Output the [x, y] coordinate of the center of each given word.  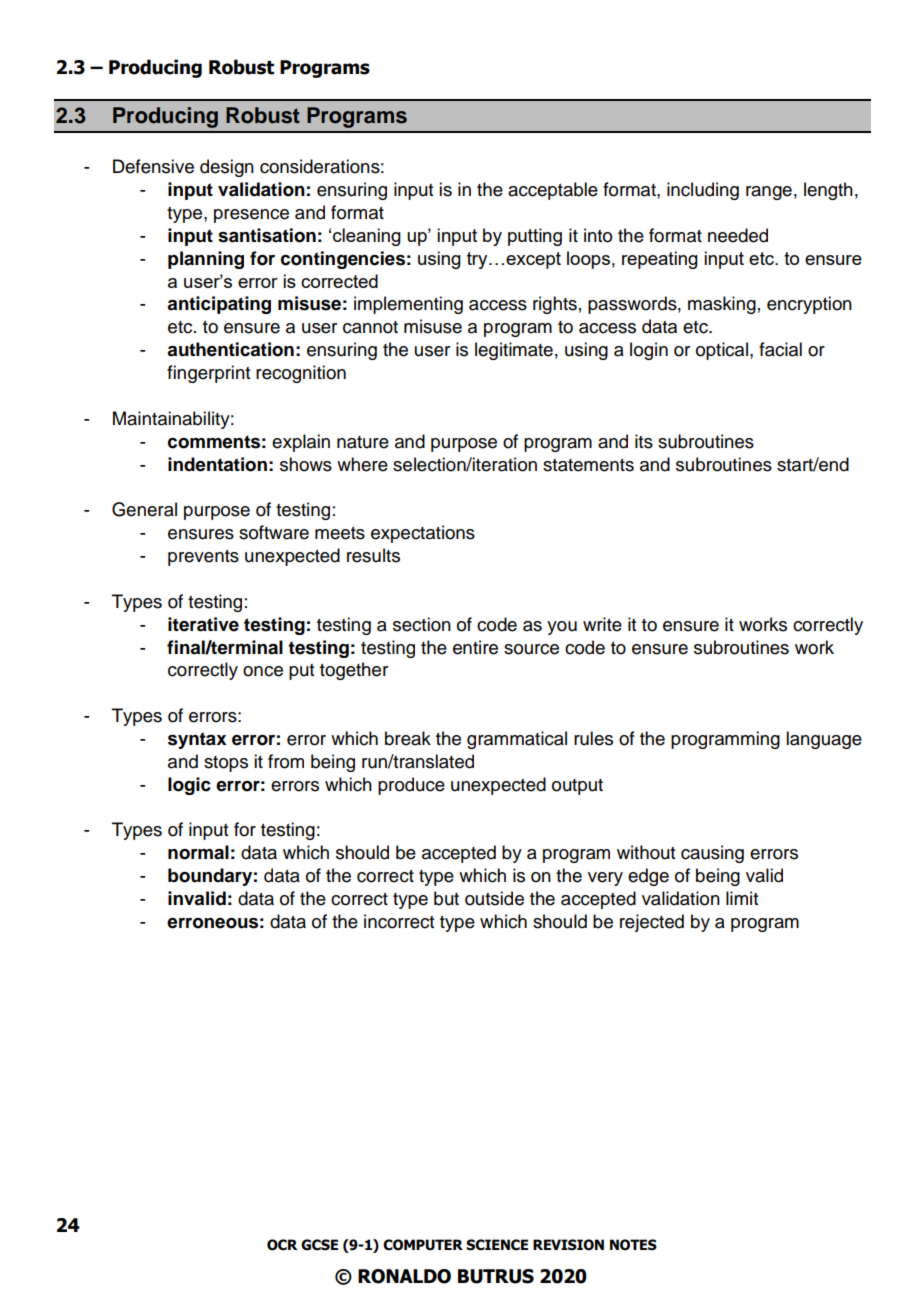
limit [742, 898]
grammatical [517, 740]
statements [588, 465]
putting [535, 237]
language [824, 740]
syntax [197, 740]
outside [494, 898]
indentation [217, 464]
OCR [282, 1245]
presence [251, 216]
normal [198, 852]
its [644, 441]
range [769, 193]
